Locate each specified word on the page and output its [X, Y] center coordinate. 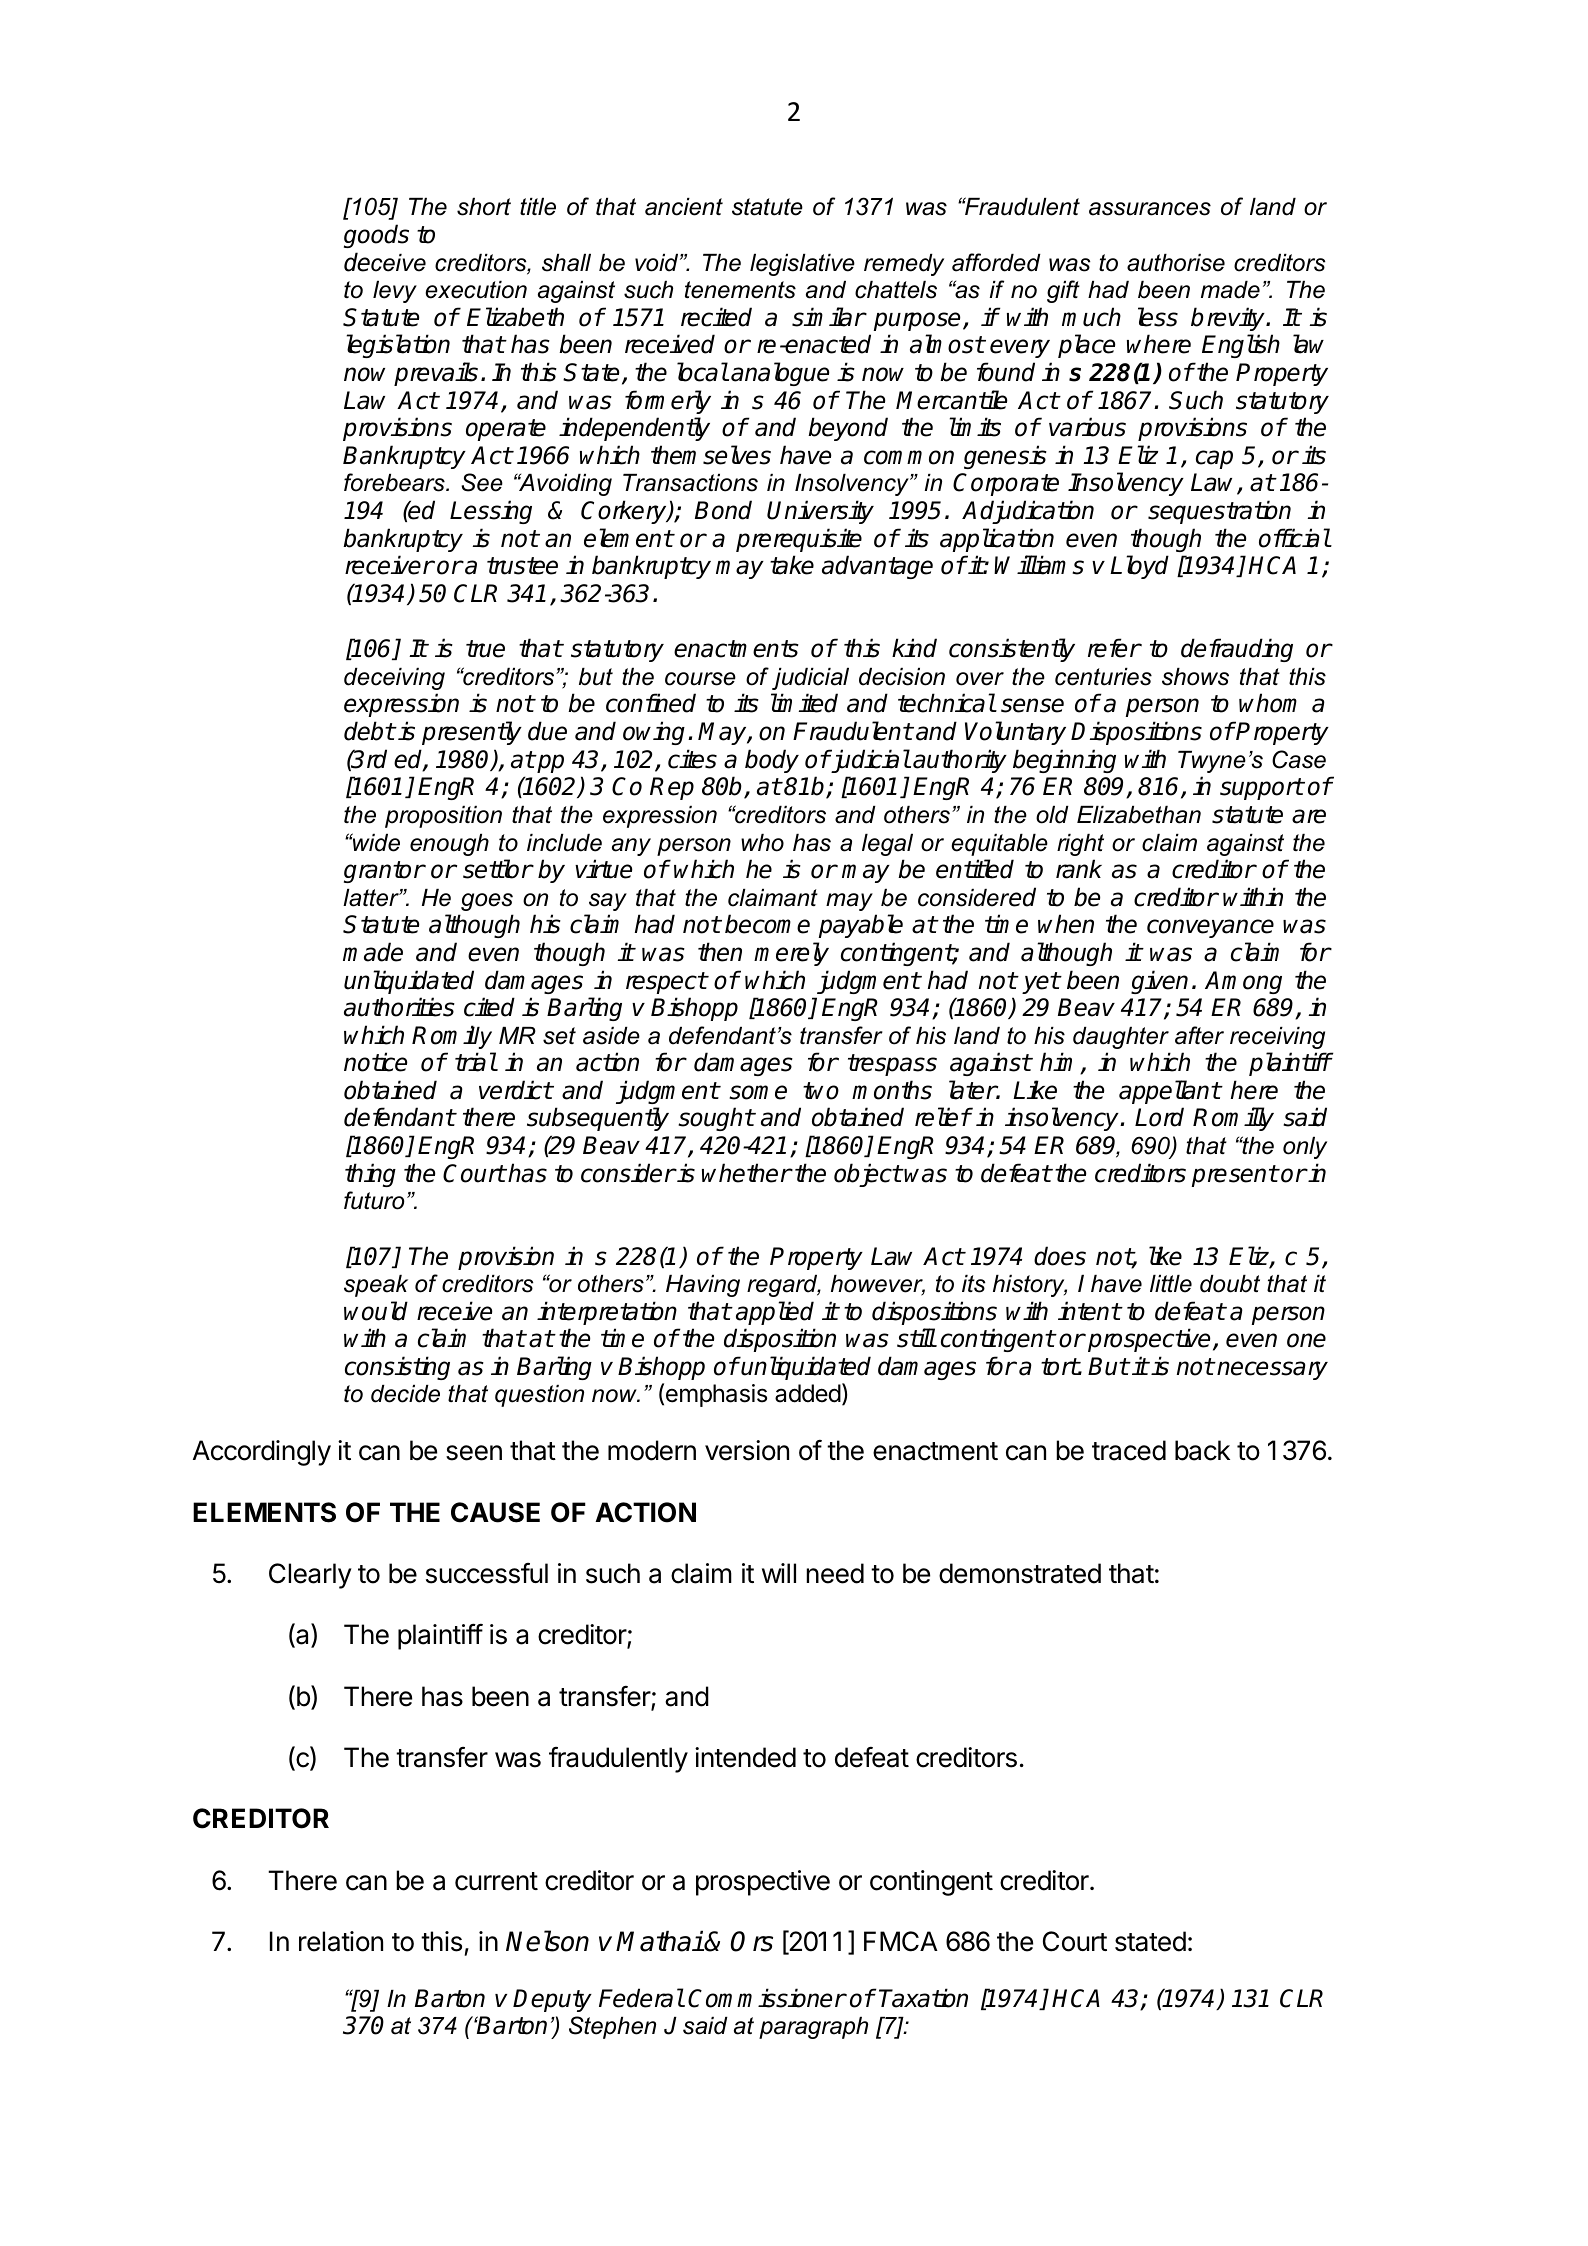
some [758, 1092]
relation [341, 1941]
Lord [1159, 1117]
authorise [1176, 263]
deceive [385, 262]
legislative [802, 265]
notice [375, 1062]
